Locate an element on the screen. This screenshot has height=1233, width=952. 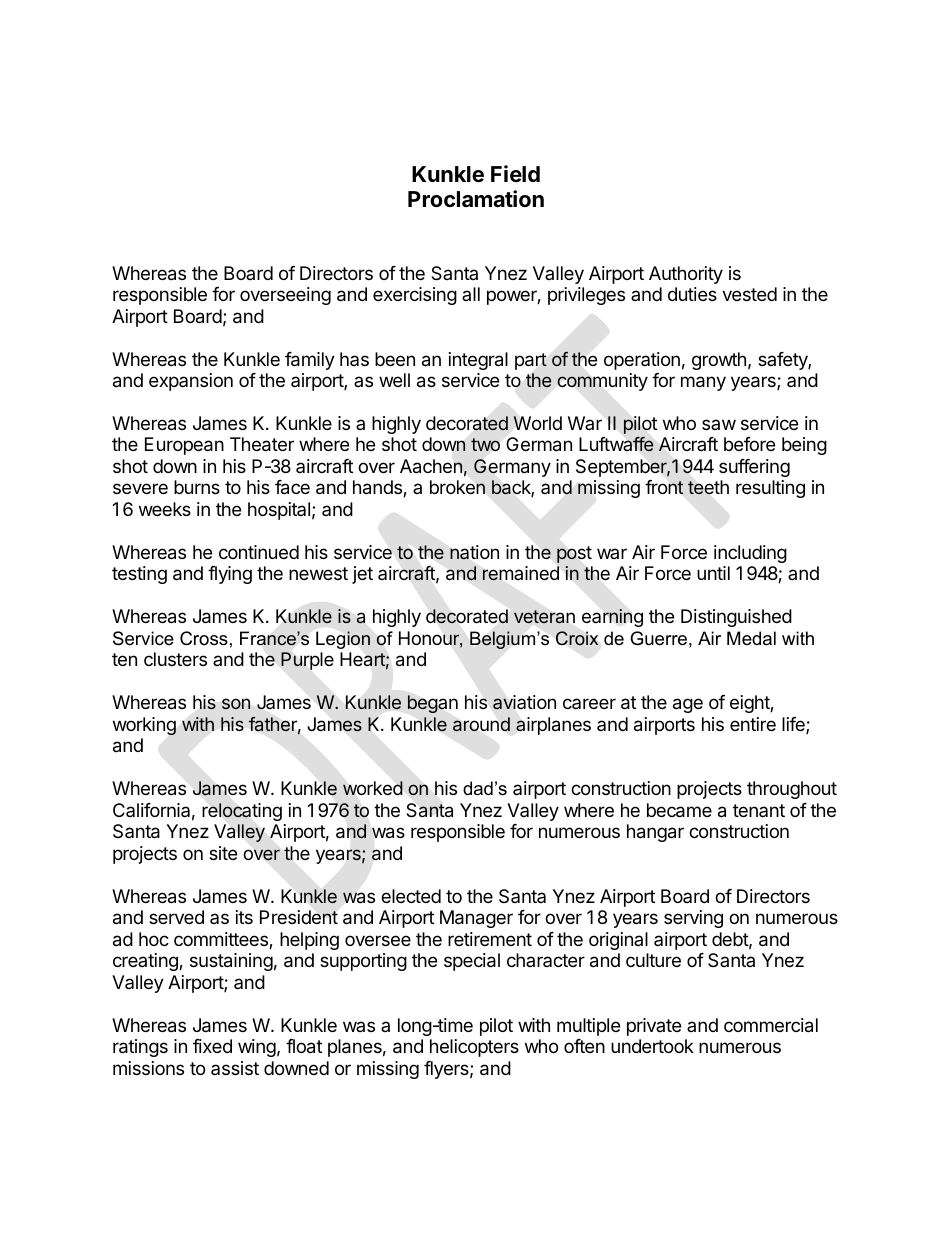
helicopters is located at coordinates (474, 1048).
